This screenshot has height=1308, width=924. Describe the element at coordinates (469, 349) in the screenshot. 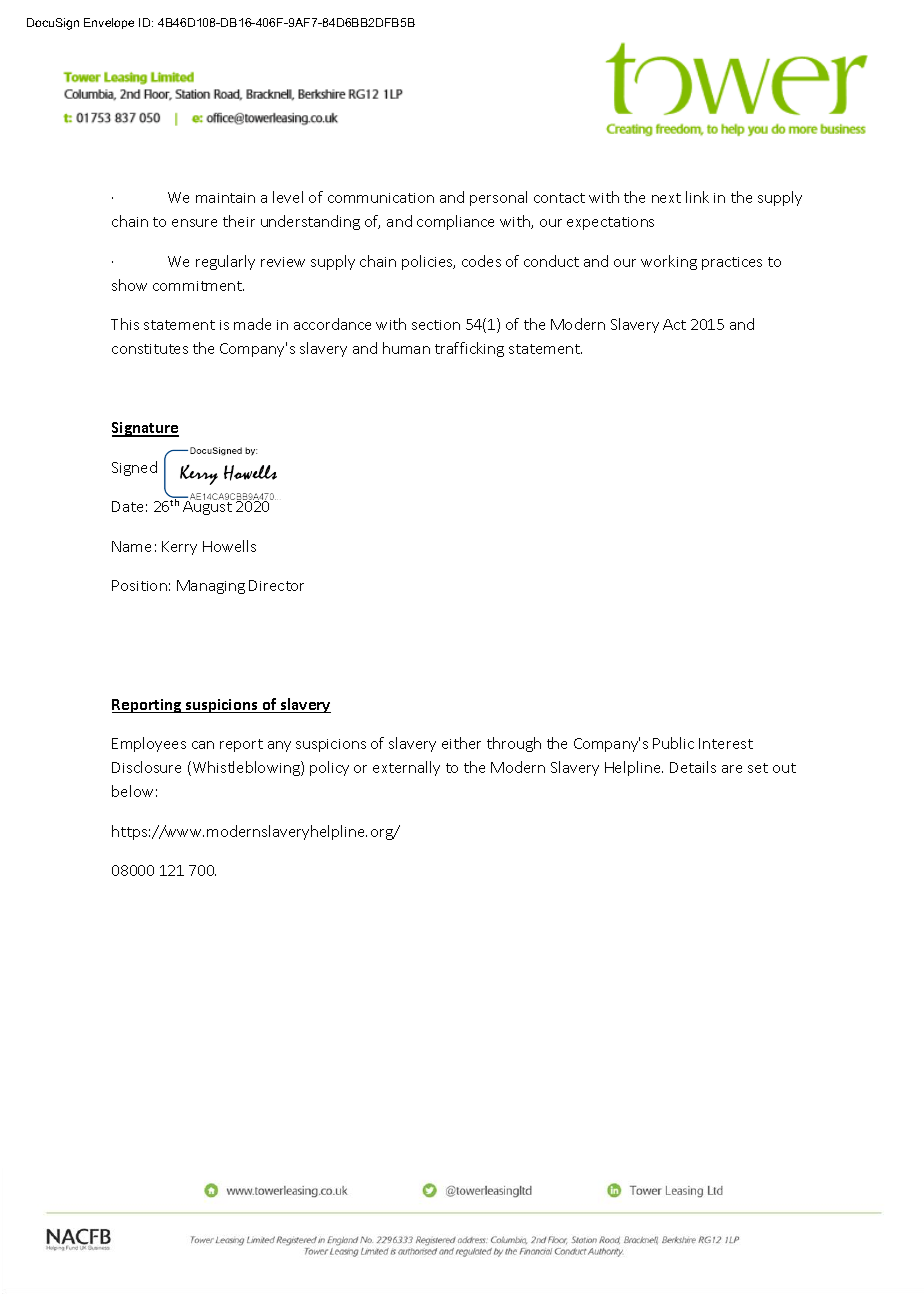

I see `trafficking` at that location.
